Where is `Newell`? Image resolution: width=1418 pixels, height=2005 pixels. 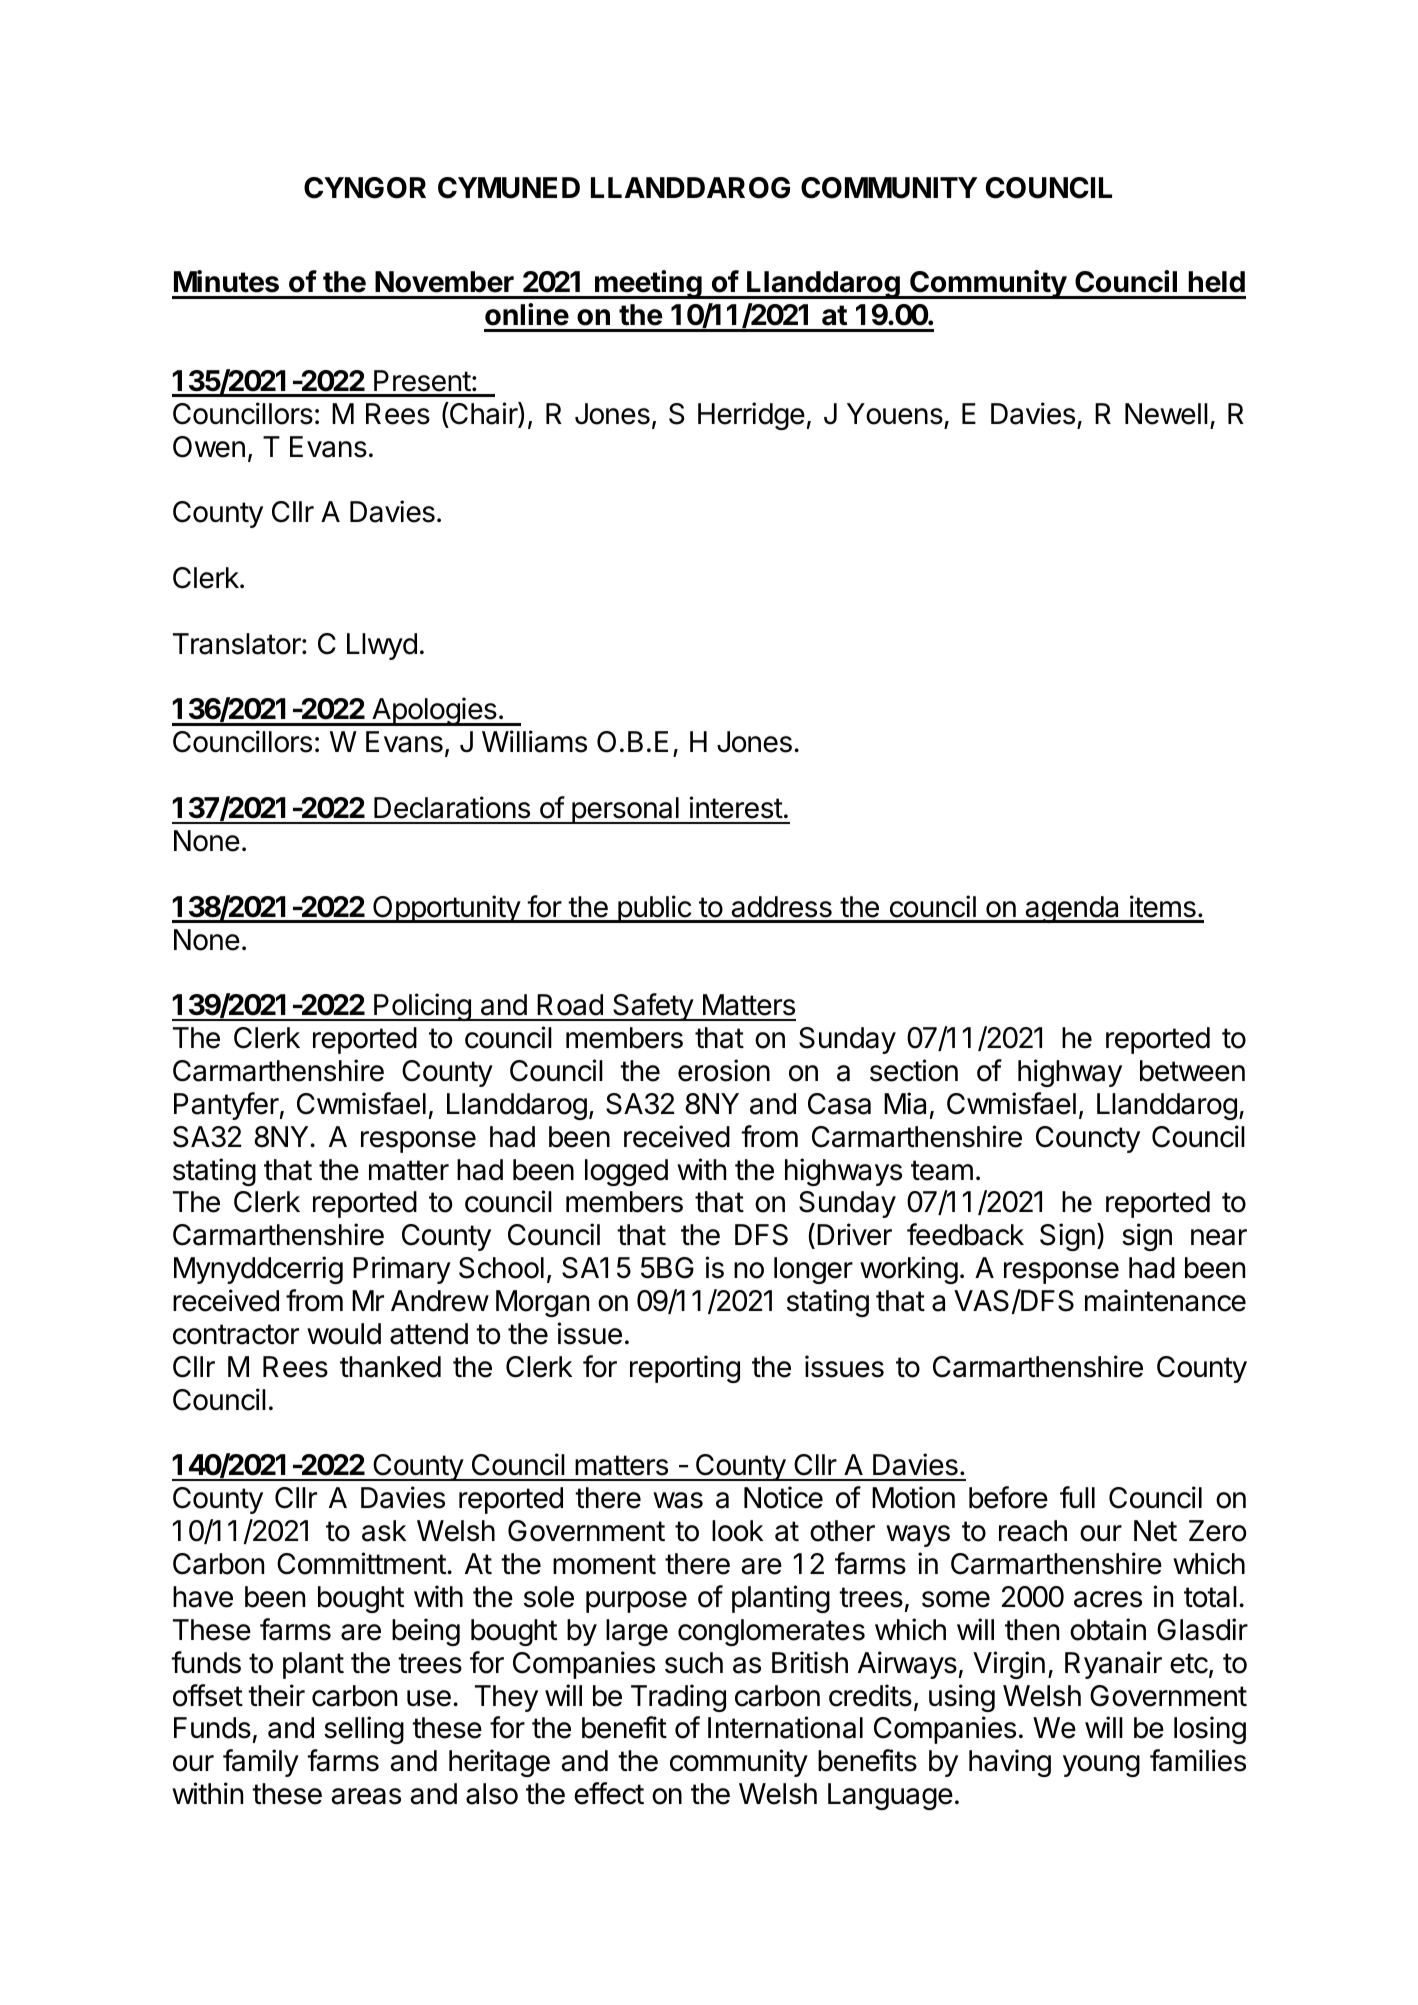
Newell is located at coordinates (1166, 414).
